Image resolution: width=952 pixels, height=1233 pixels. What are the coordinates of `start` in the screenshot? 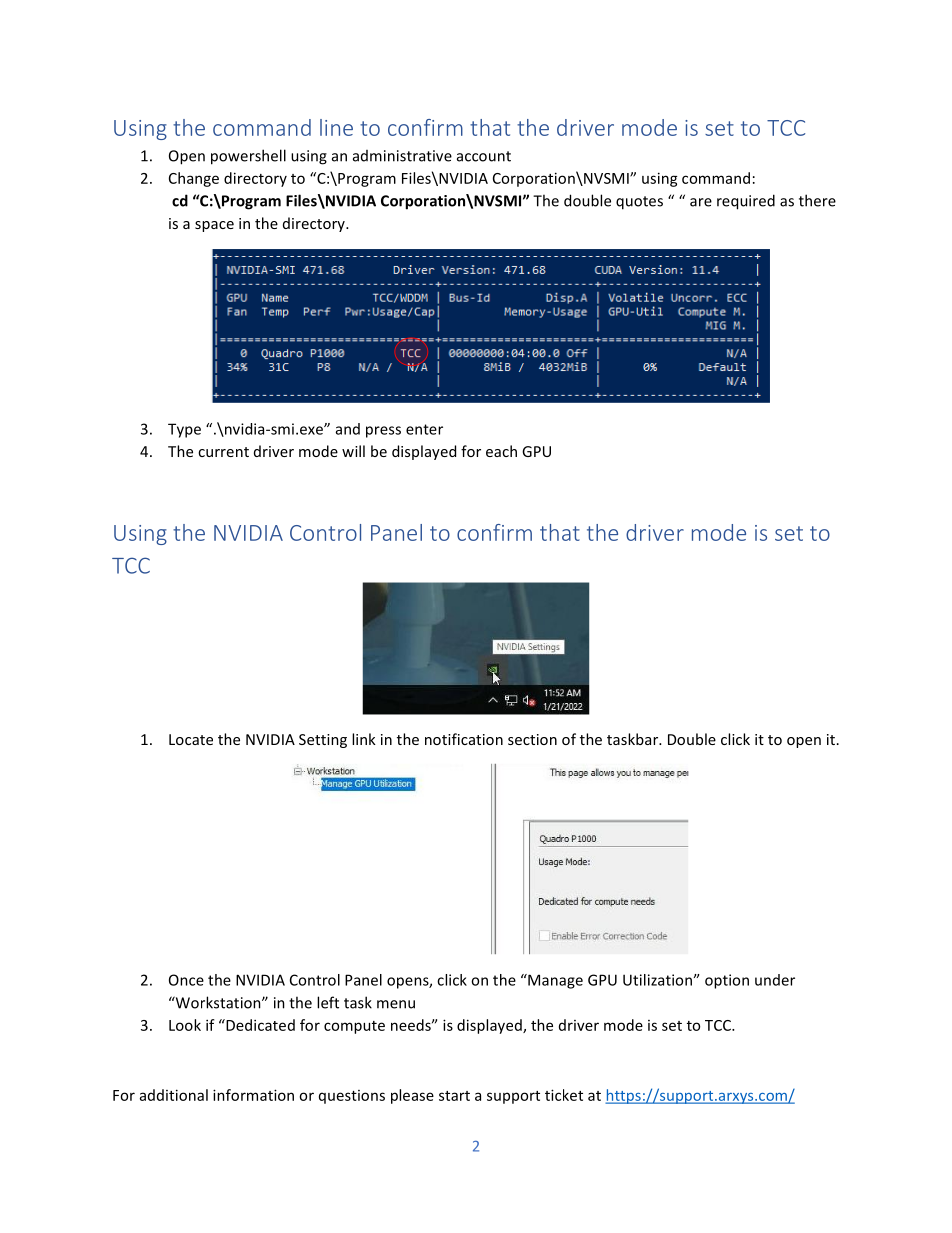 It's located at (454, 1096).
